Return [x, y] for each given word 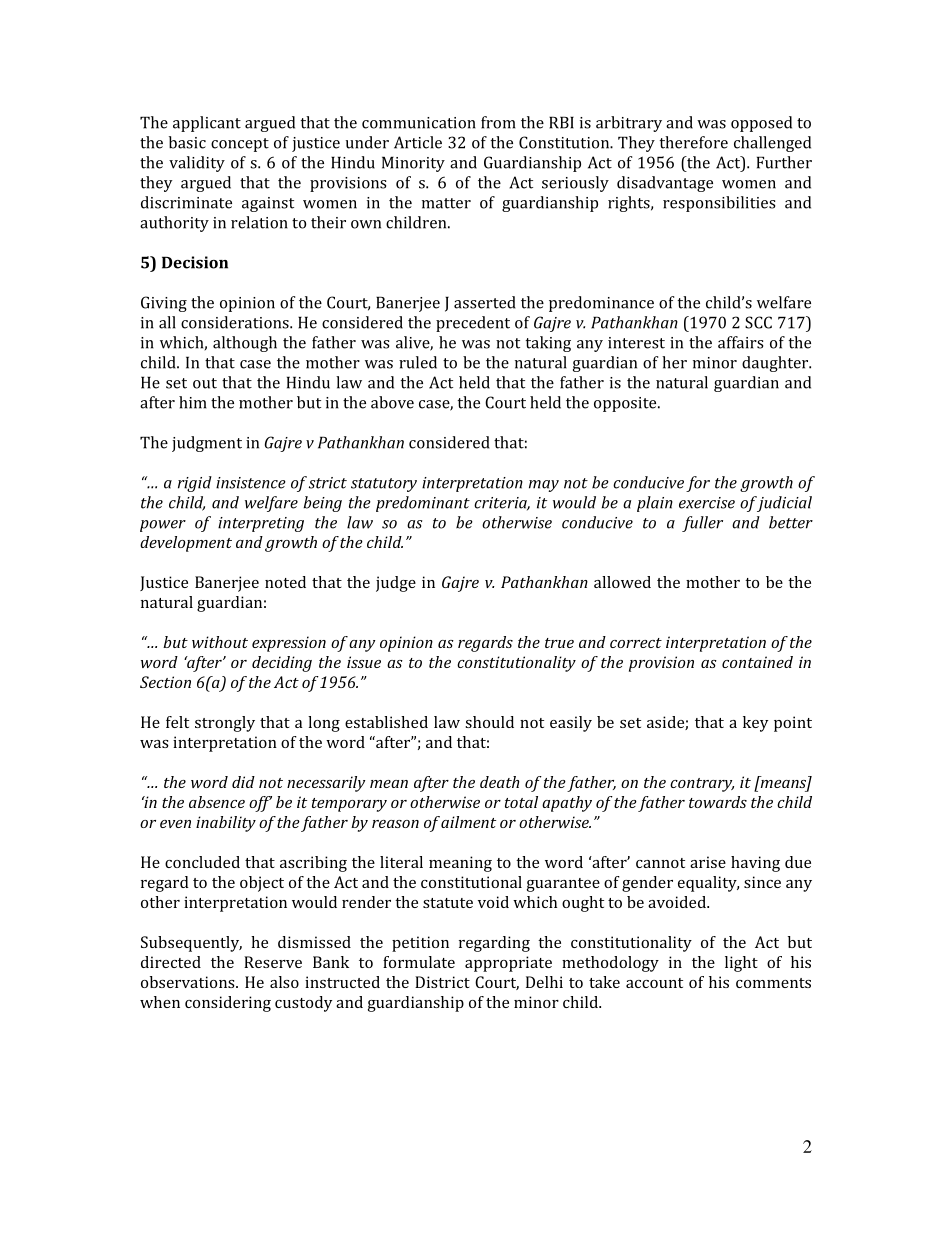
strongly [225, 724]
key [755, 724]
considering [228, 1004]
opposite [626, 404]
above [392, 402]
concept [240, 145]
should [489, 722]
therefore [694, 142]
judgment [207, 444]
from [498, 122]
